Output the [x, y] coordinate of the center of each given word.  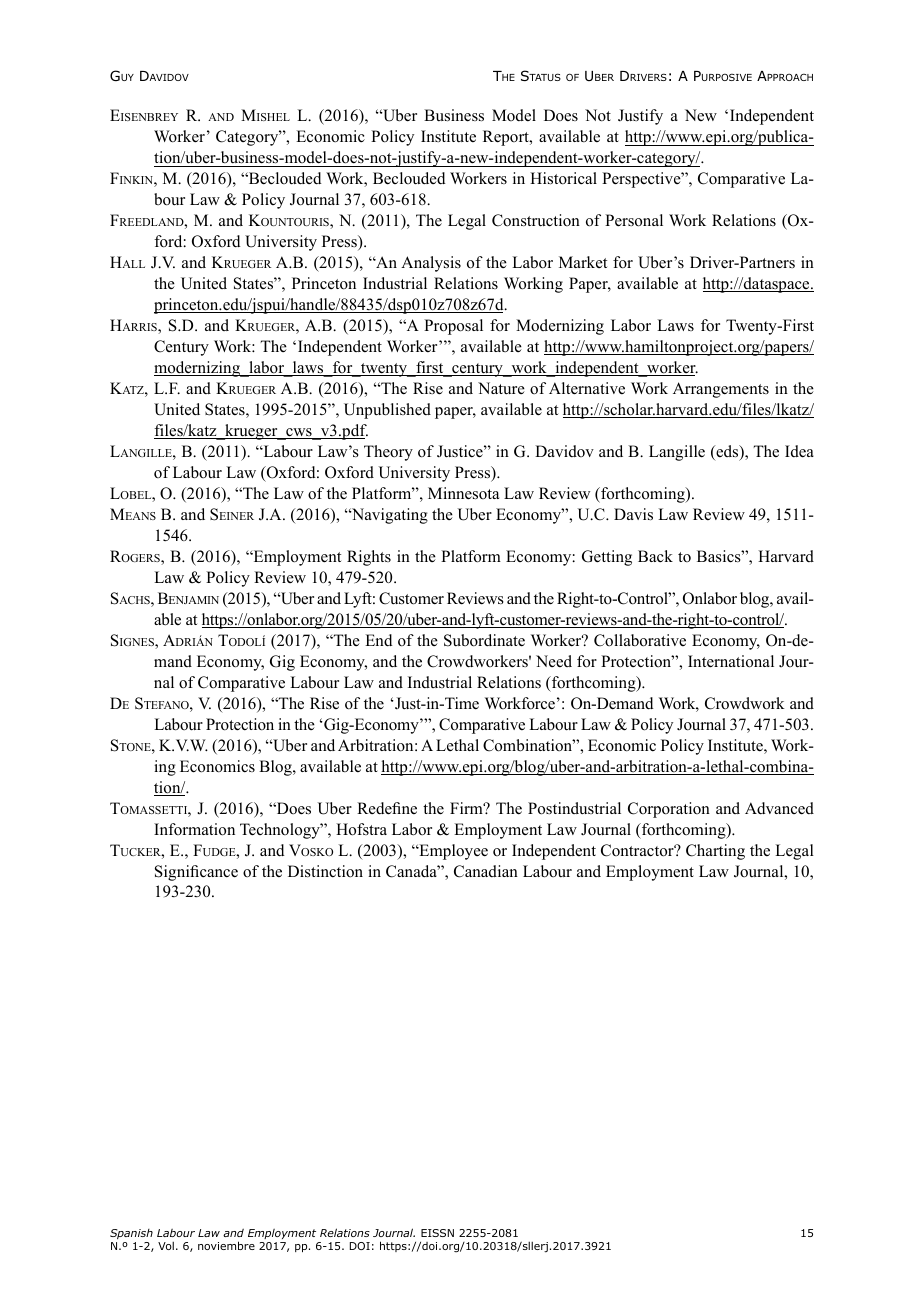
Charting [715, 852]
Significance [196, 873]
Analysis [431, 264]
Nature [501, 388]
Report [507, 138]
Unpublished [387, 411]
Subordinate [484, 640]
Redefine [387, 808]
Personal [634, 220]
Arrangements [721, 390]
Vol [166, 1245]
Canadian [486, 871]
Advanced [779, 808]
